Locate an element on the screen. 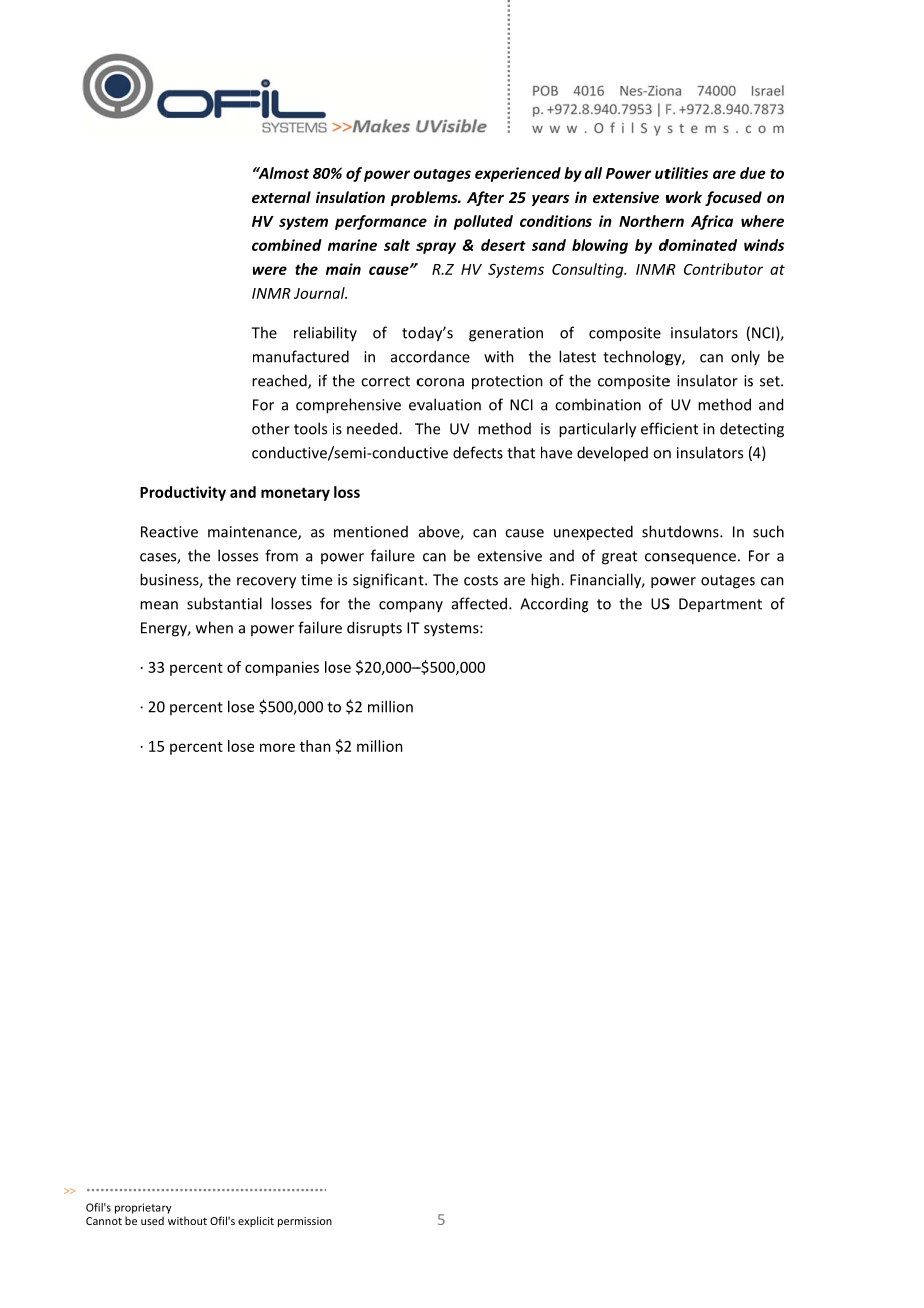  permission is located at coordinates (305, 1222).
